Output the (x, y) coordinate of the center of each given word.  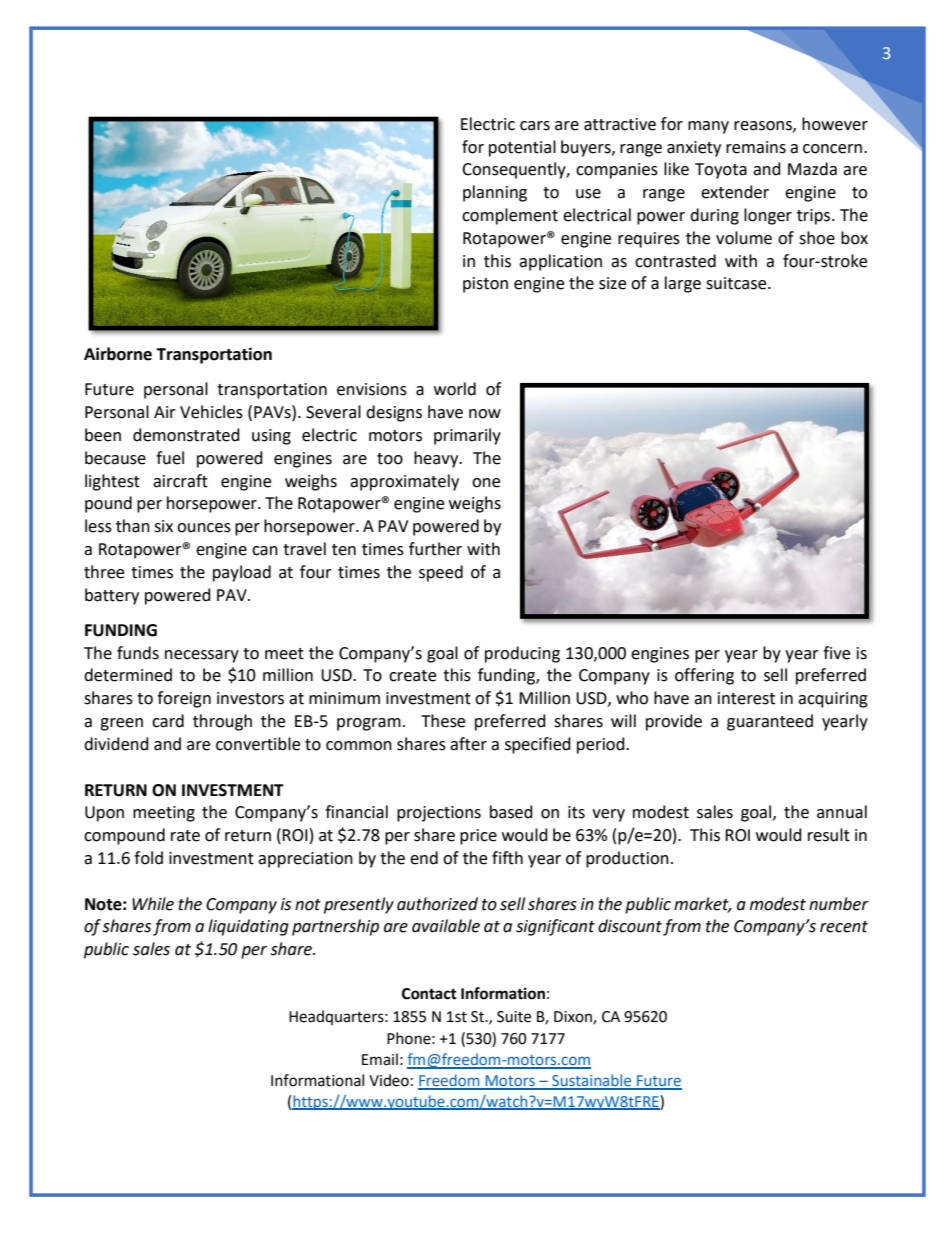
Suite (514, 1017)
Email (380, 1059)
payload (242, 573)
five (836, 653)
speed (441, 573)
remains (756, 147)
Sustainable (592, 1081)
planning (495, 193)
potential (522, 148)
